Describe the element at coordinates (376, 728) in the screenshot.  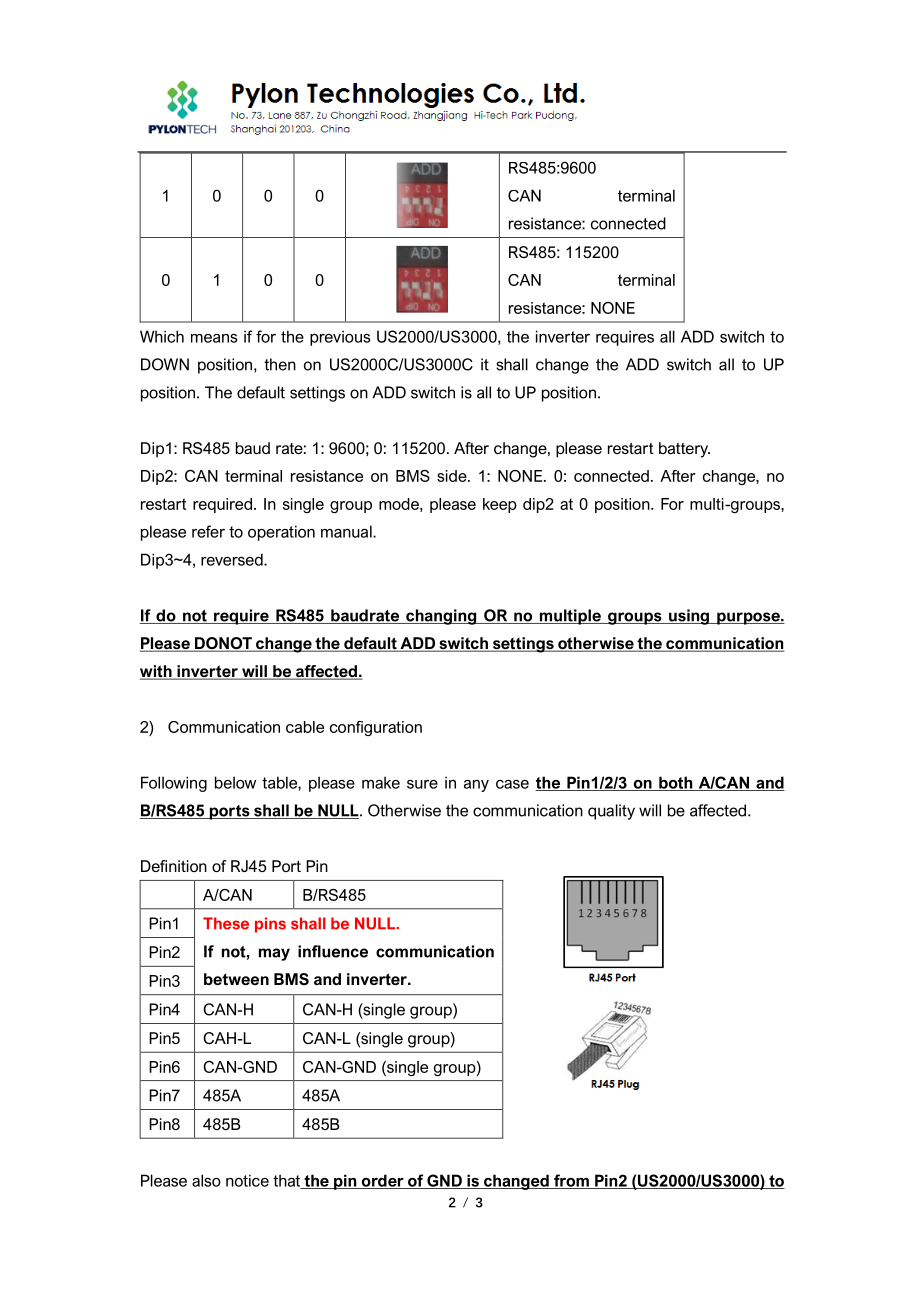
I see `configuration` at that location.
